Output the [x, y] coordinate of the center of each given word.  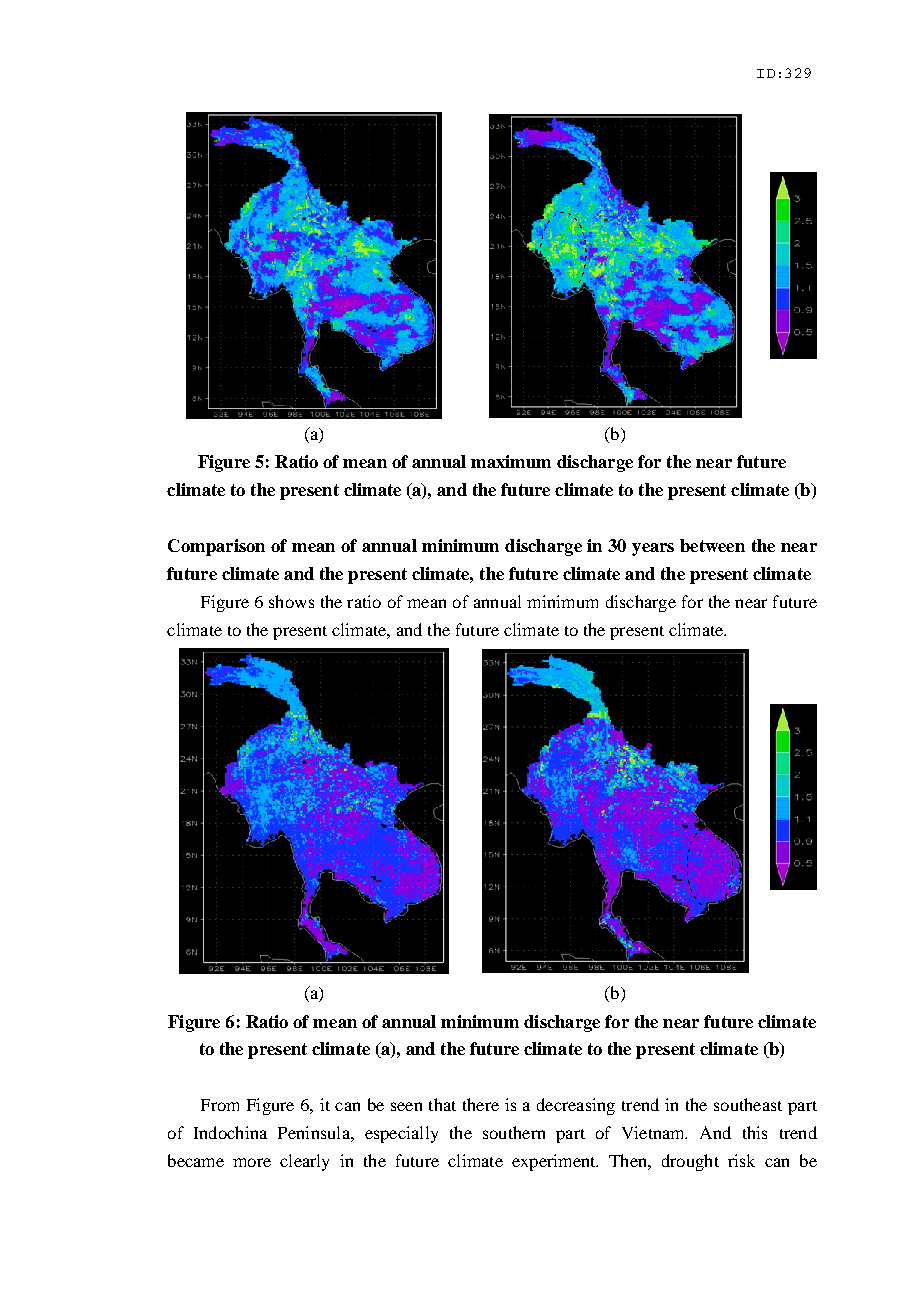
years [653, 549]
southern [514, 1132]
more [252, 1162]
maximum [511, 461]
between [712, 545]
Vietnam [654, 1132]
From [220, 1105]
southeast [748, 1104]
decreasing [576, 1106]
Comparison [216, 547]
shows [291, 601]
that [442, 1104]
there [481, 1104]
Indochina [230, 1132]
